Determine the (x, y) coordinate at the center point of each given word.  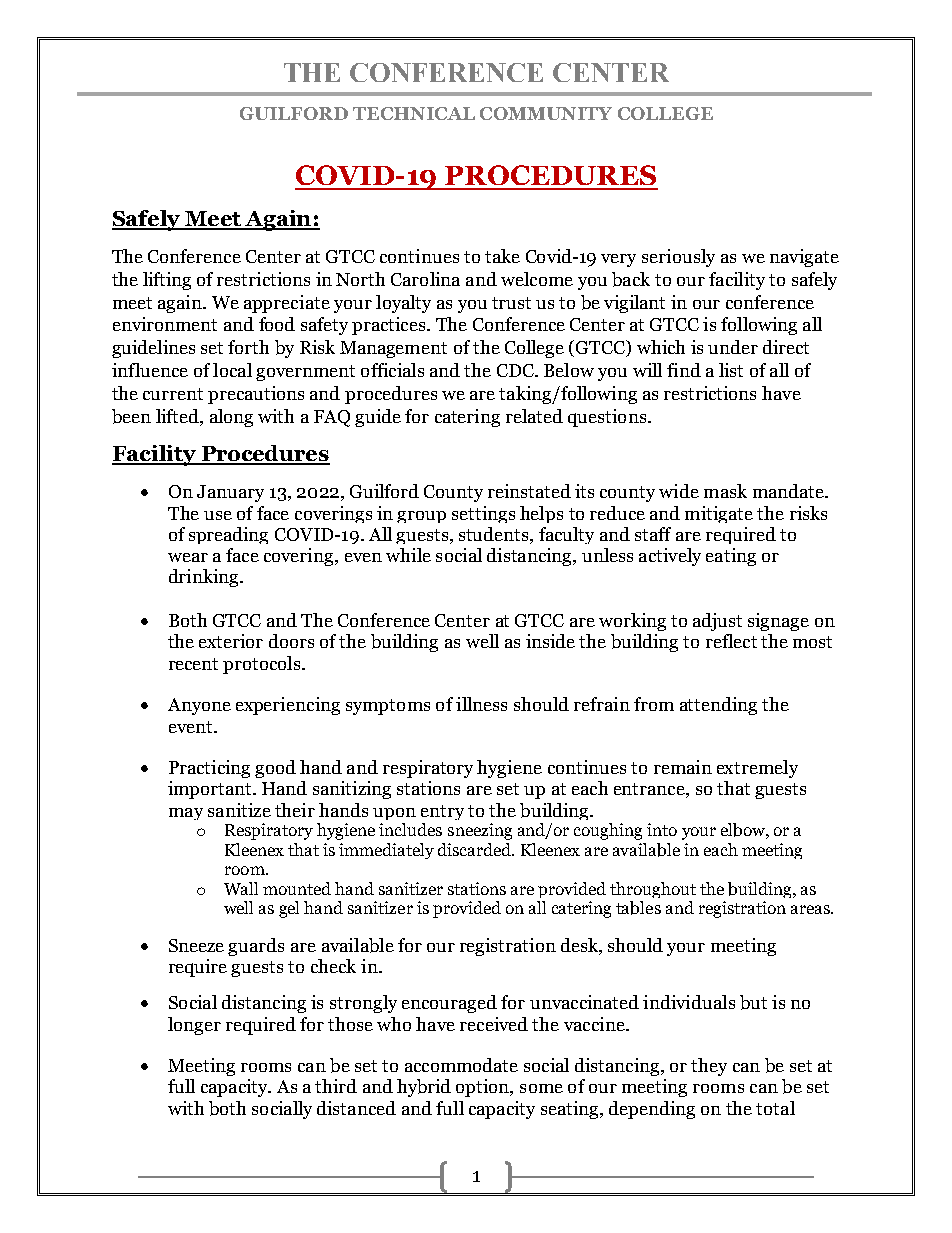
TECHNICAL (414, 113)
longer (194, 1026)
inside (550, 641)
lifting (167, 281)
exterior (231, 641)
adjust (717, 622)
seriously (678, 258)
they (709, 1067)
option (484, 1088)
